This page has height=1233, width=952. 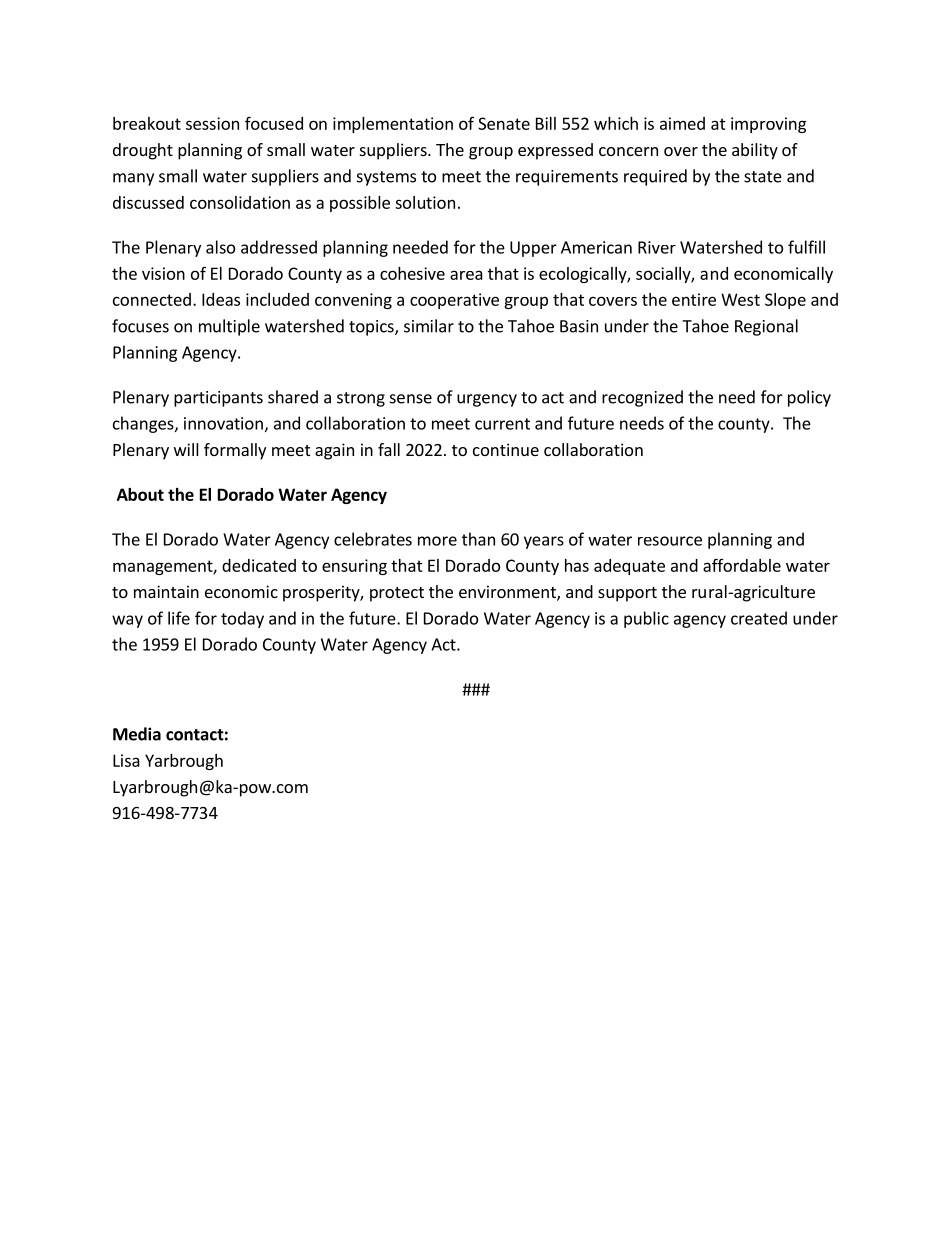 I want to click on Senate, so click(x=504, y=123).
